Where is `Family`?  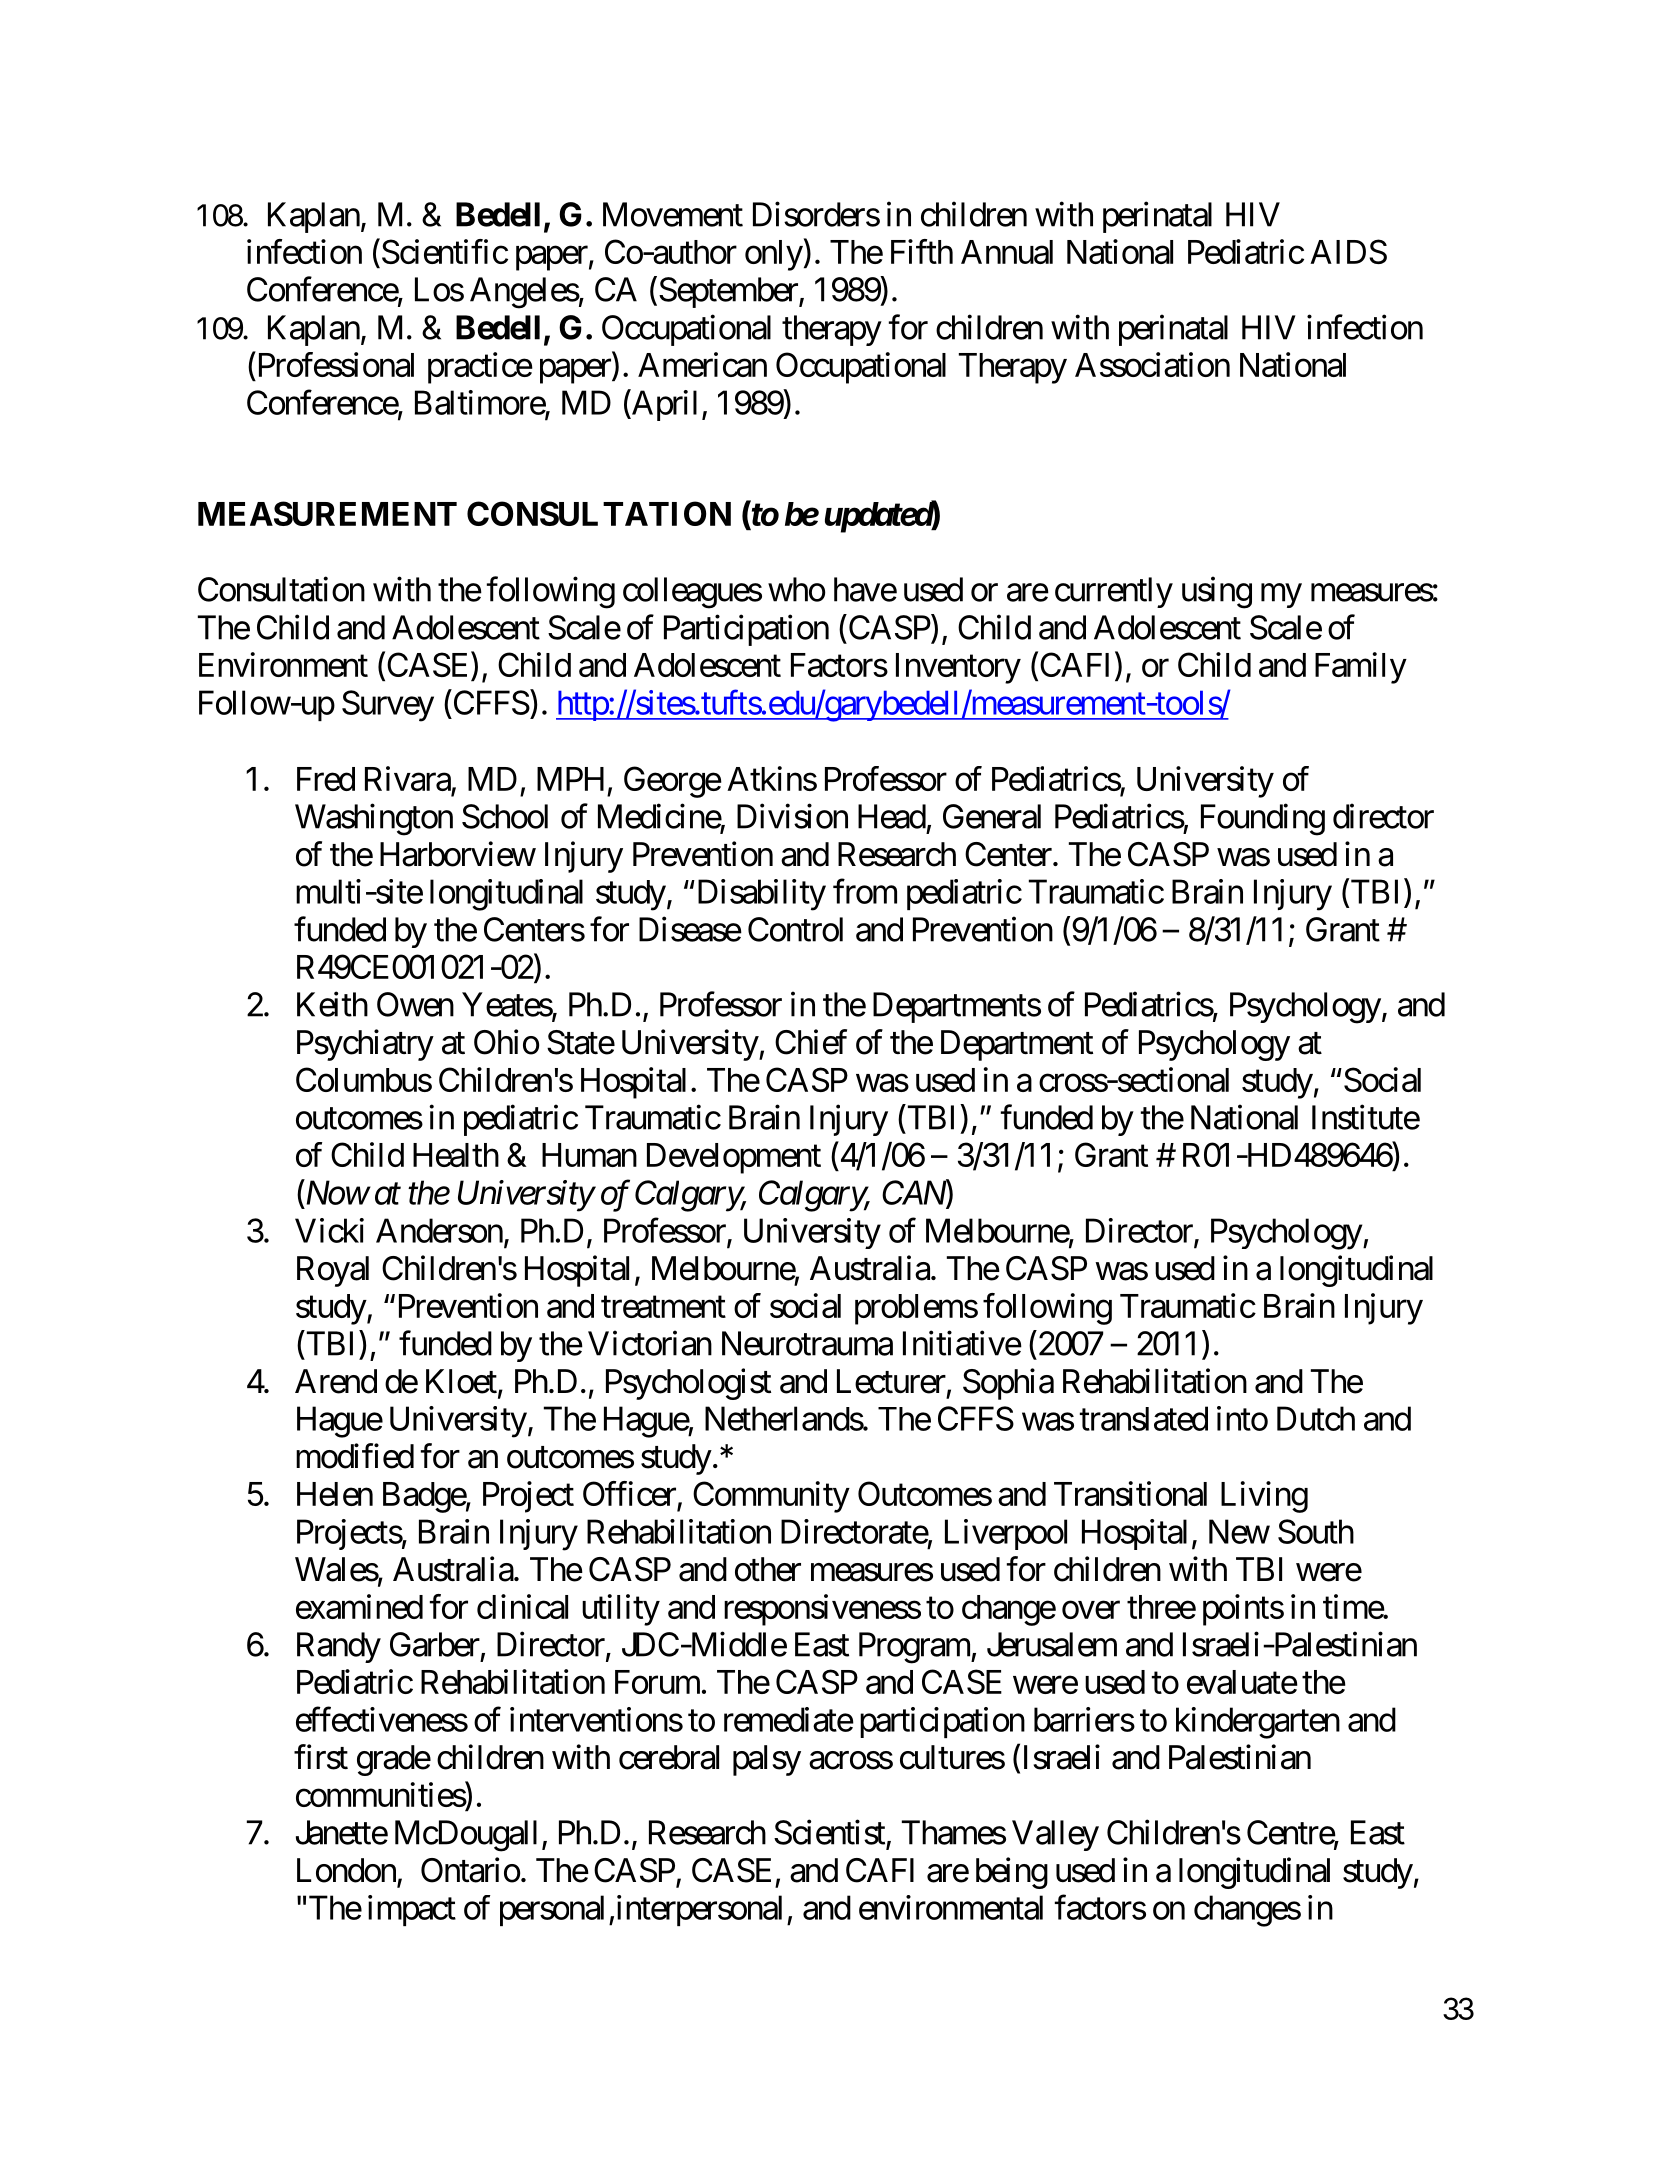 Family is located at coordinates (1361, 668).
